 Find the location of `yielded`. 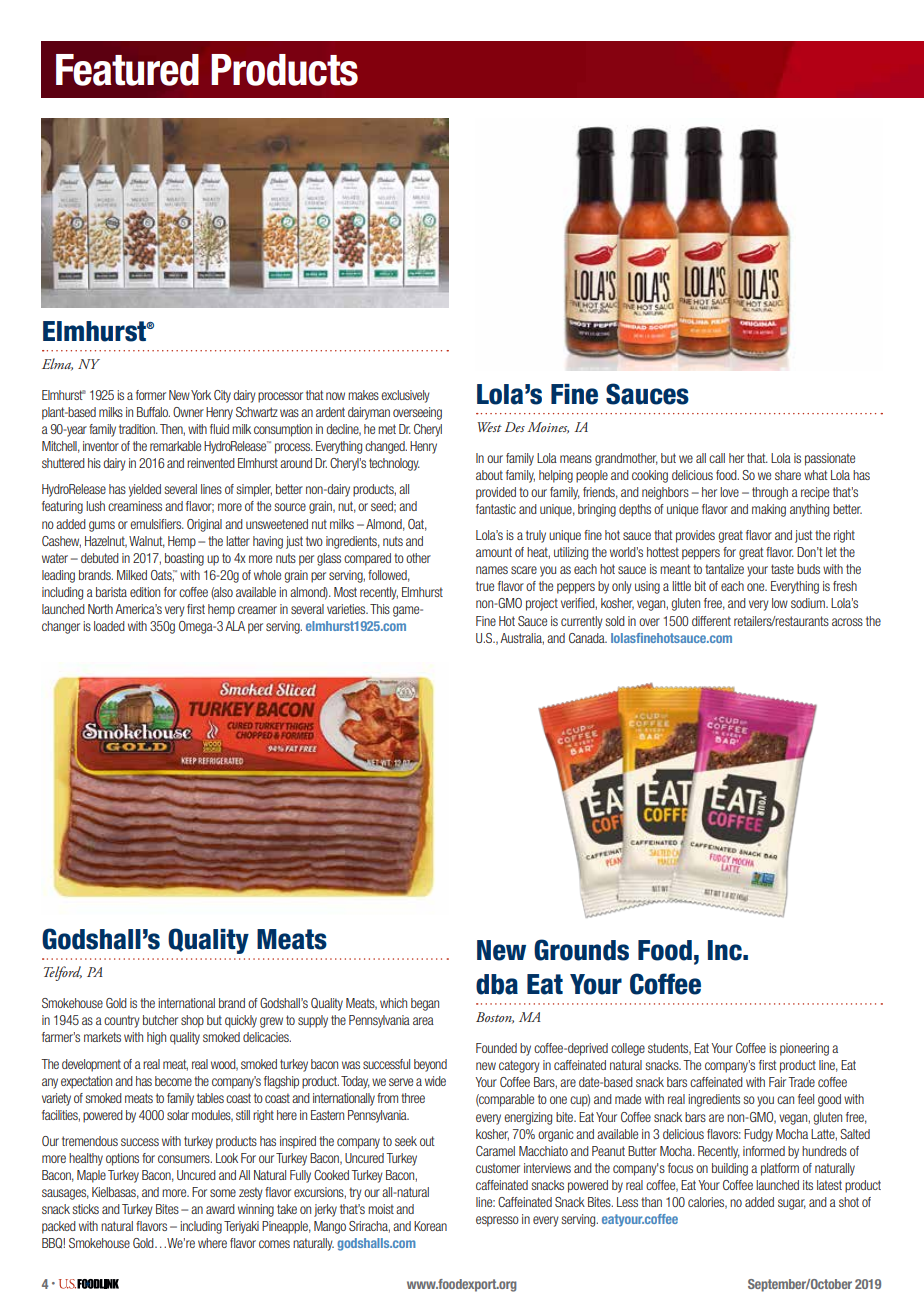

yielded is located at coordinates (145, 490).
